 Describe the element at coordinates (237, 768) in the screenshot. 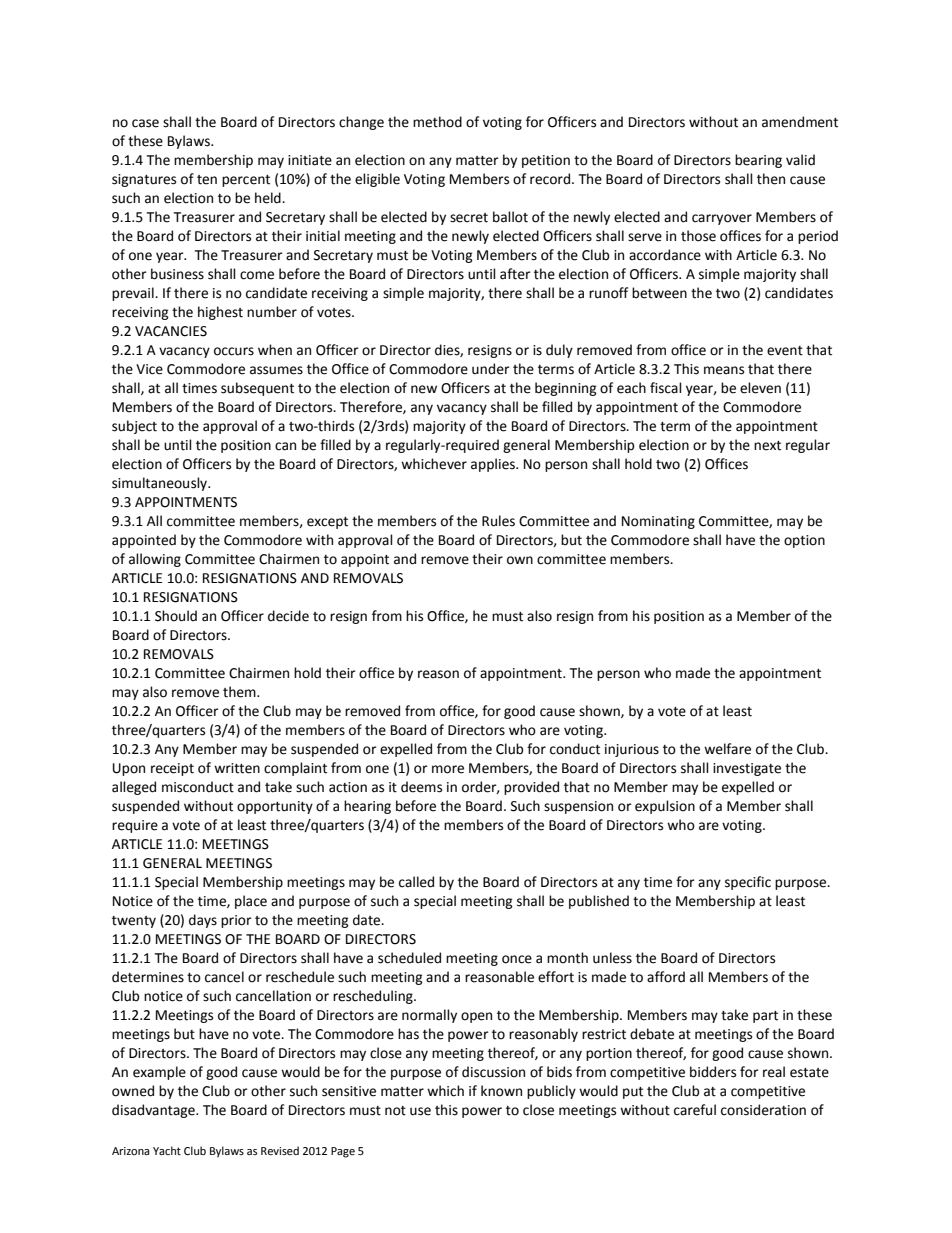

I see `written` at that location.
